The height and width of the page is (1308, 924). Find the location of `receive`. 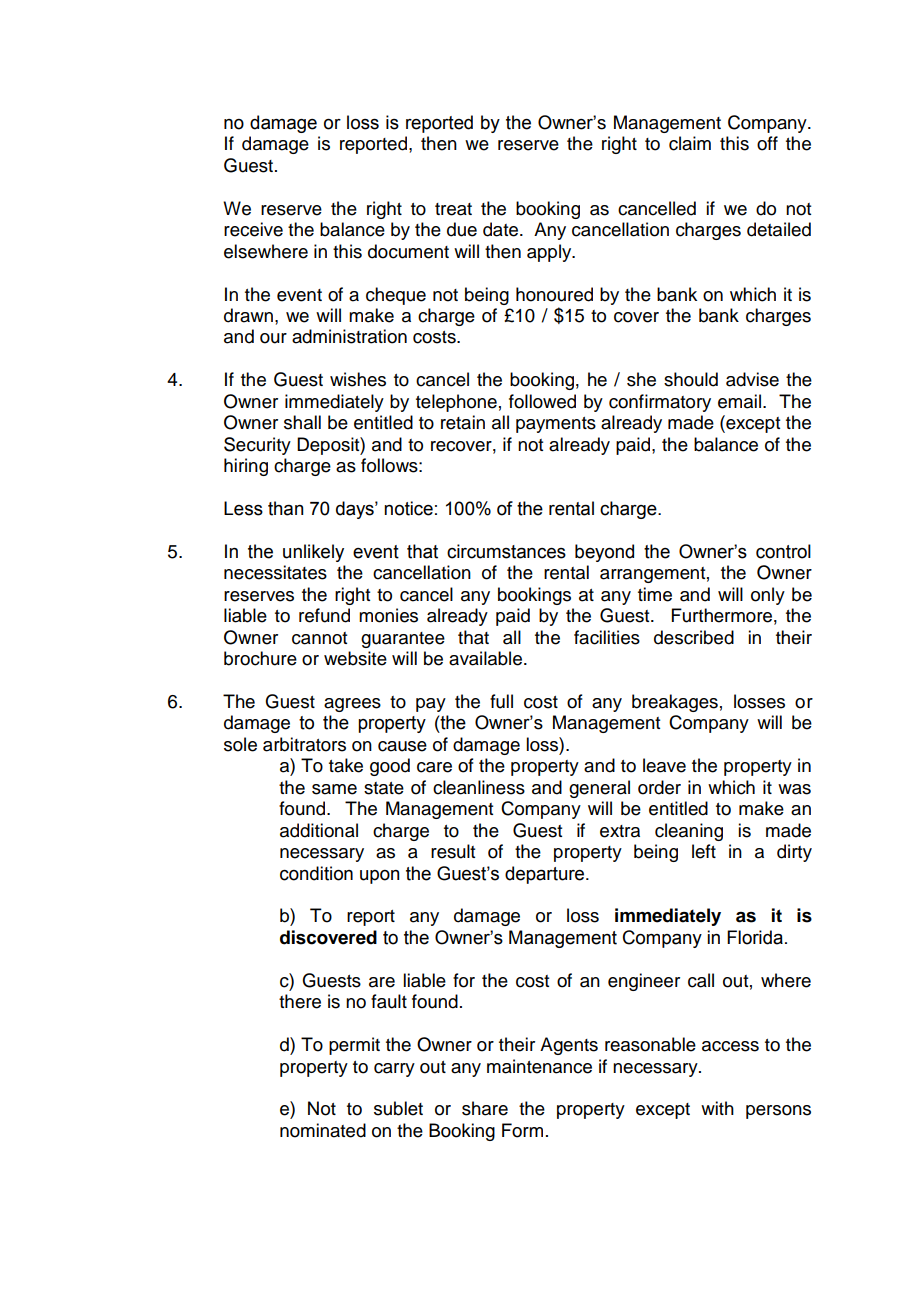

receive is located at coordinates (253, 229).
